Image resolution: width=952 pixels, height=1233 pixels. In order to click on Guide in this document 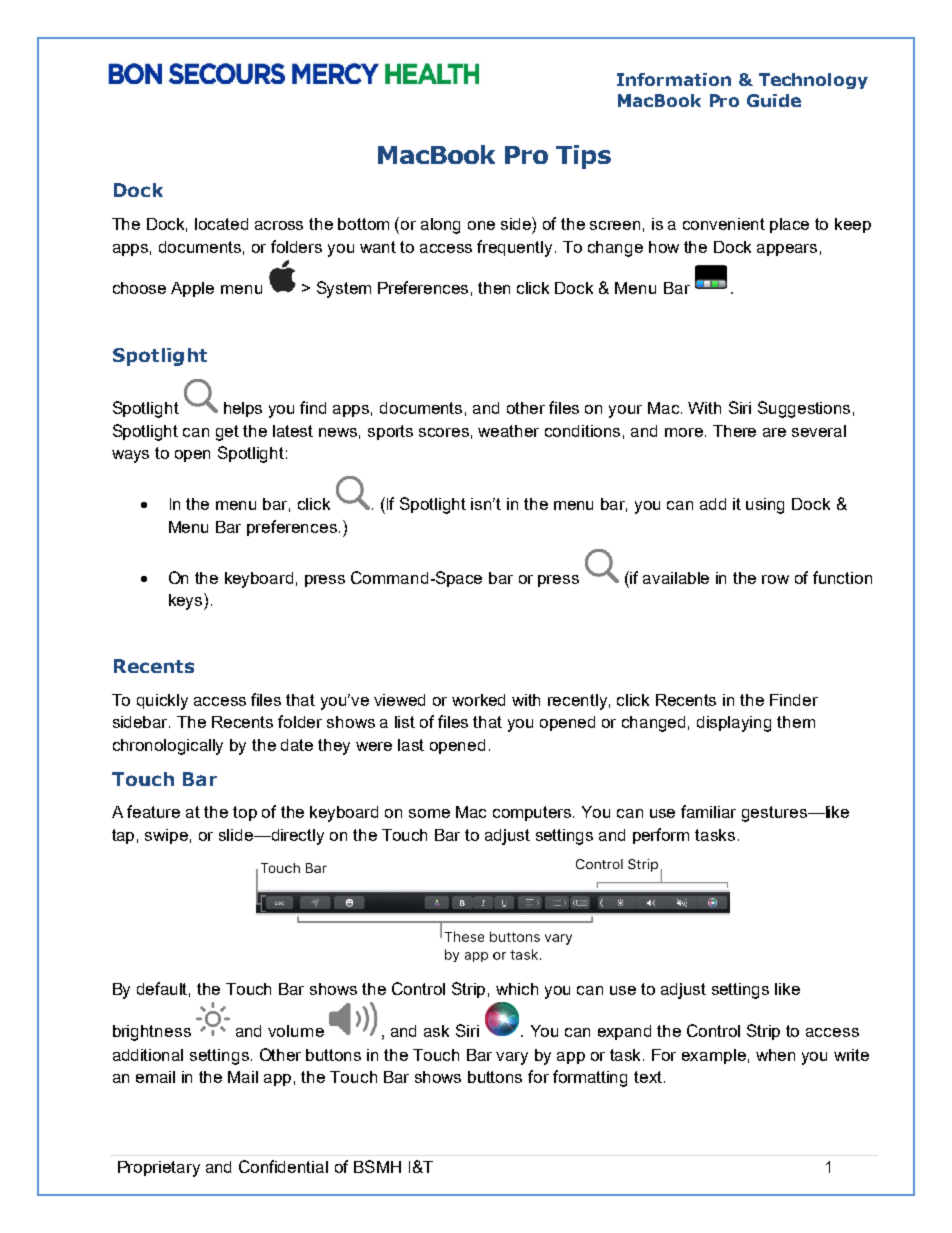, I will do `click(774, 100)`.
